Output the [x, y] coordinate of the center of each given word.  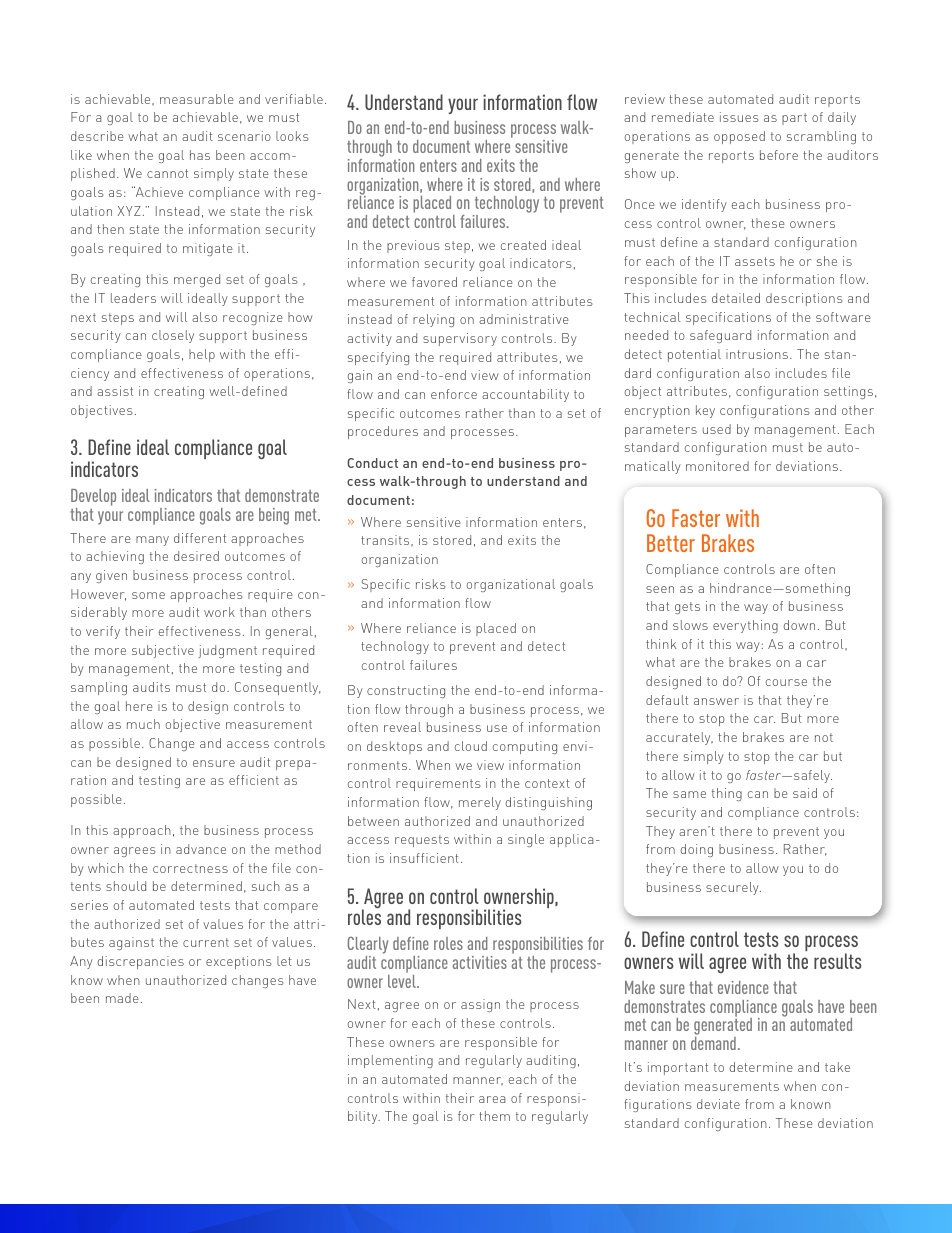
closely [173, 336]
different [200, 538]
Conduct [372, 463]
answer [716, 701]
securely [733, 888]
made [122, 998]
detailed [736, 298]
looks [292, 136]
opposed [739, 137]
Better [671, 543]
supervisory [460, 339]
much [143, 724]
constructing [406, 691]
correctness [190, 868]
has [200, 155]
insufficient [424, 858]
